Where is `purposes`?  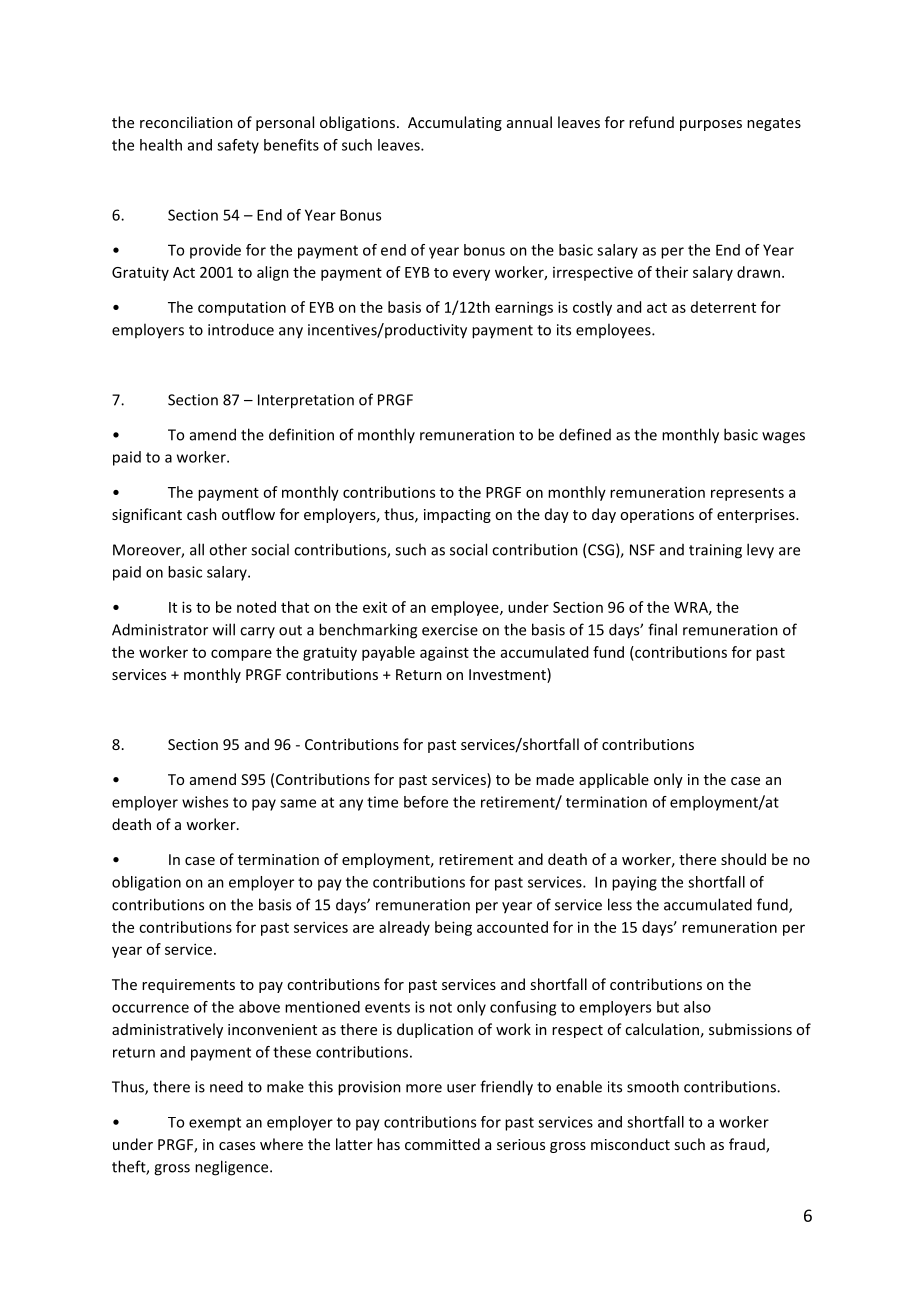 purposes is located at coordinates (711, 125).
